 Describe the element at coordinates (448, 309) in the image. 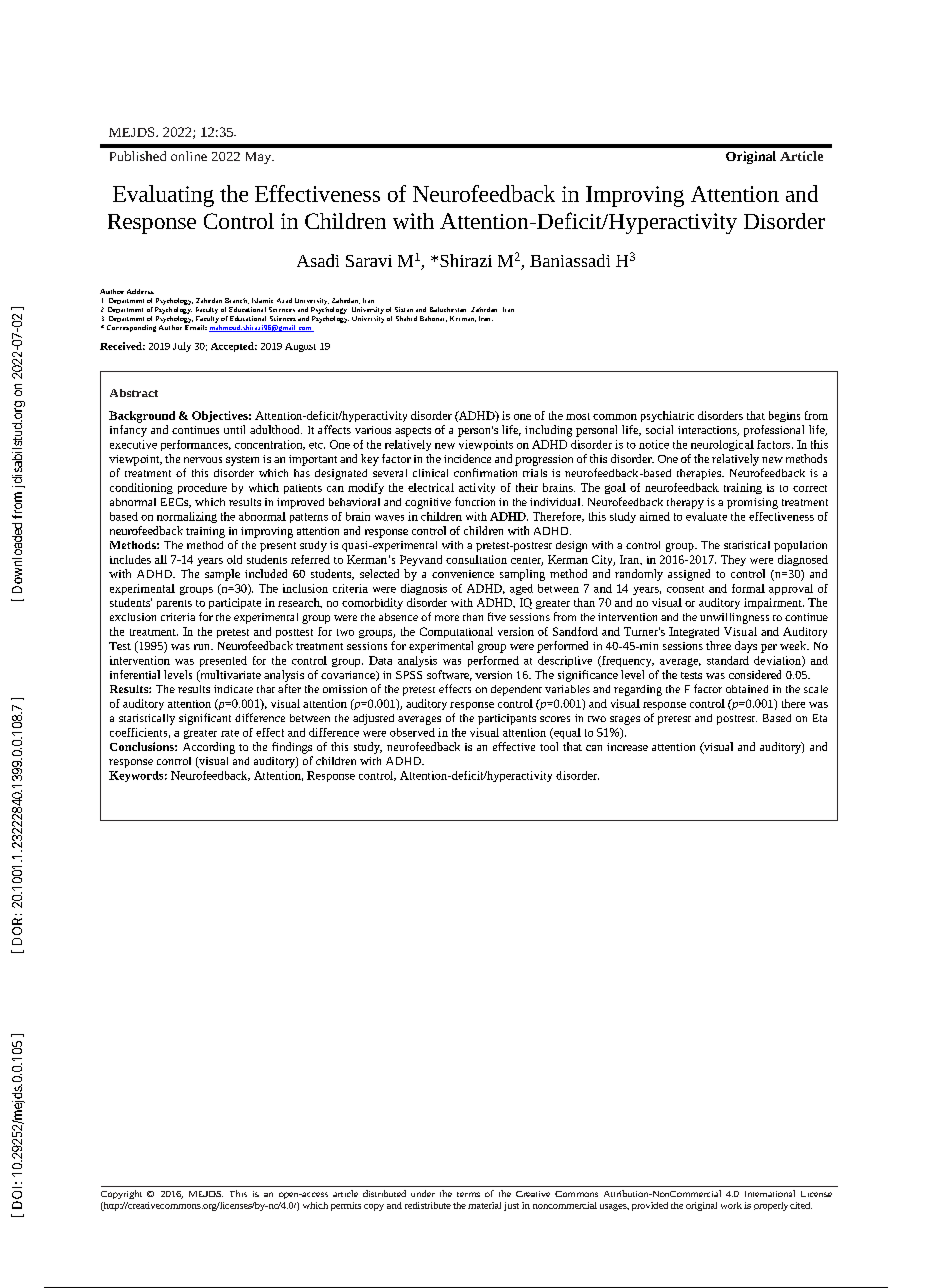

I see `Baluchestan` at that location.
